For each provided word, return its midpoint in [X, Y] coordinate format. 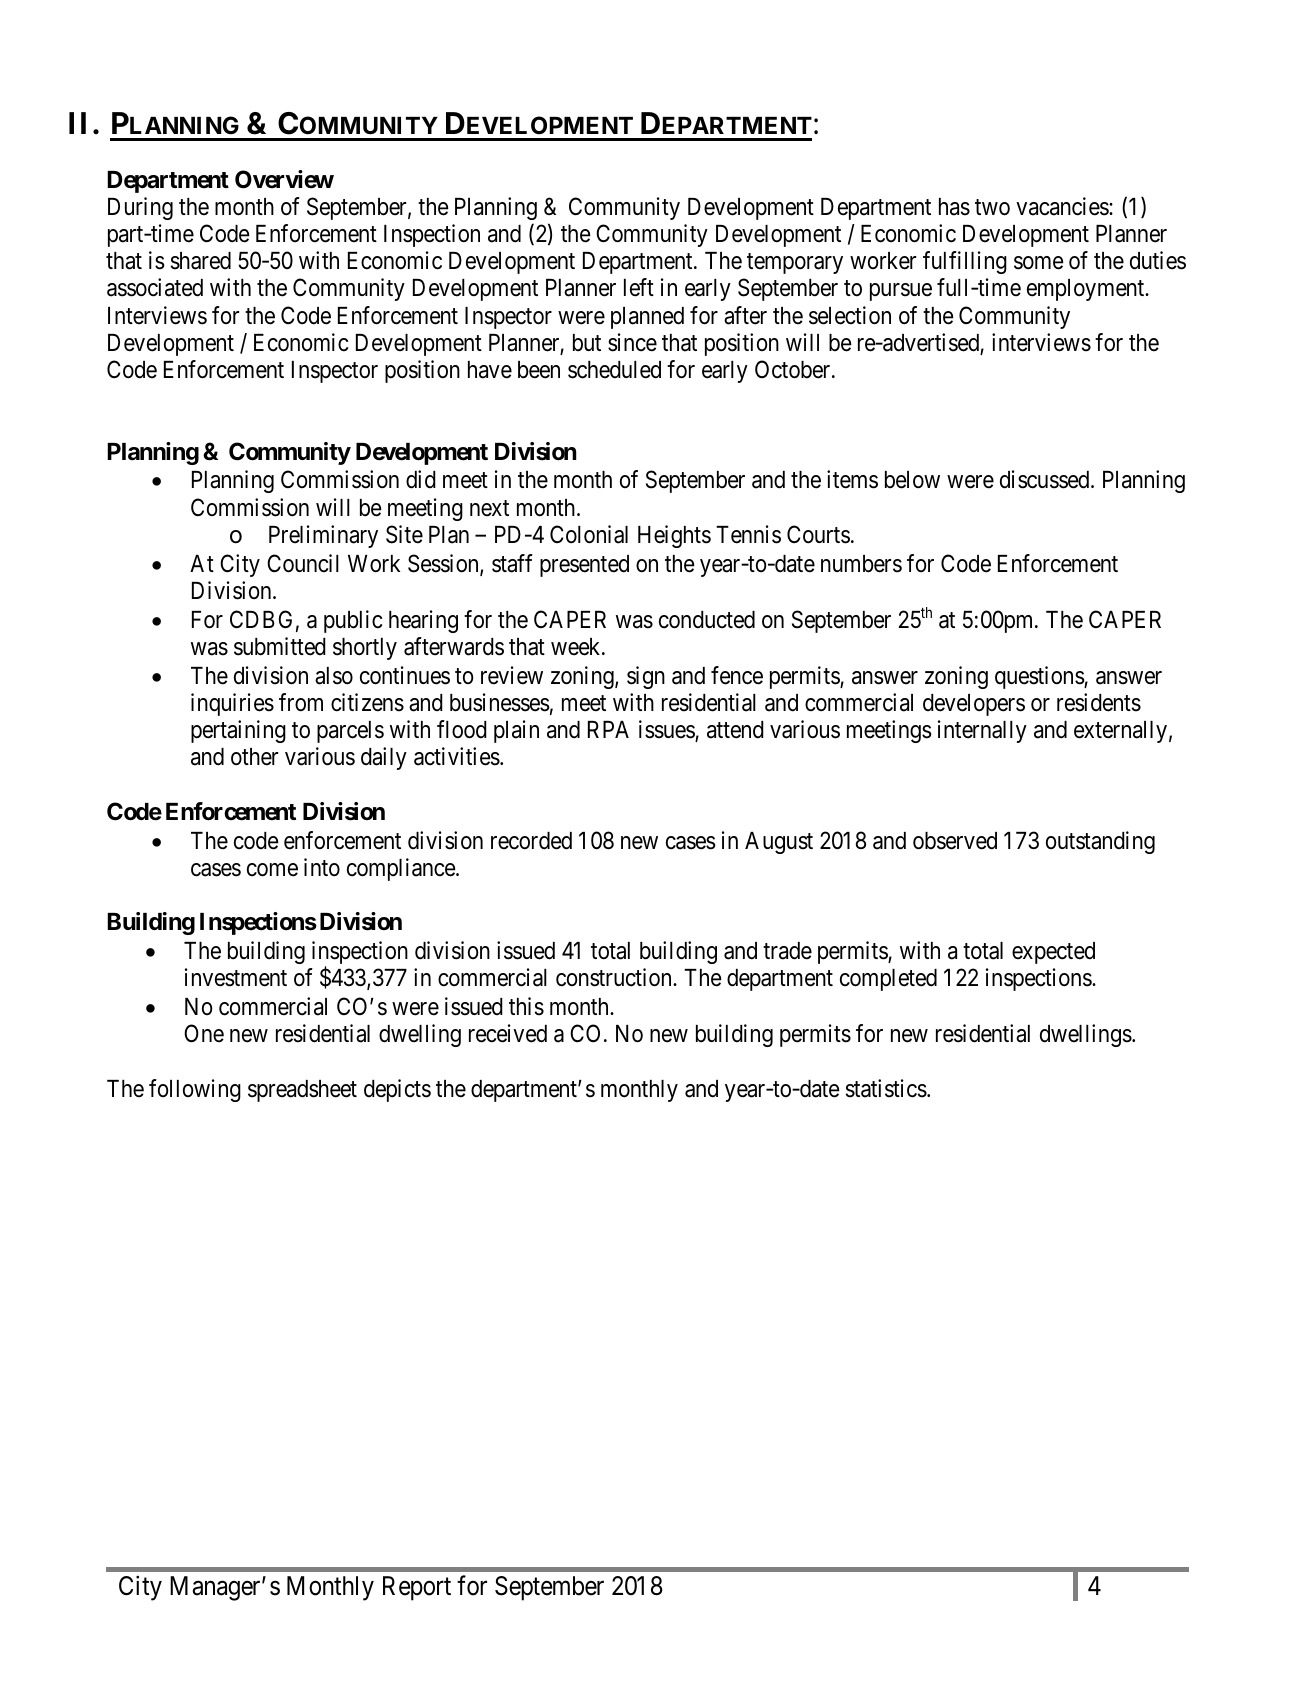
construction [615, 977]
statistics [886, 1088]
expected [1053, 953]
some [1039, 263]
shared [201, 261]
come [272, 870]
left [639, 287]
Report [417, 1588]
